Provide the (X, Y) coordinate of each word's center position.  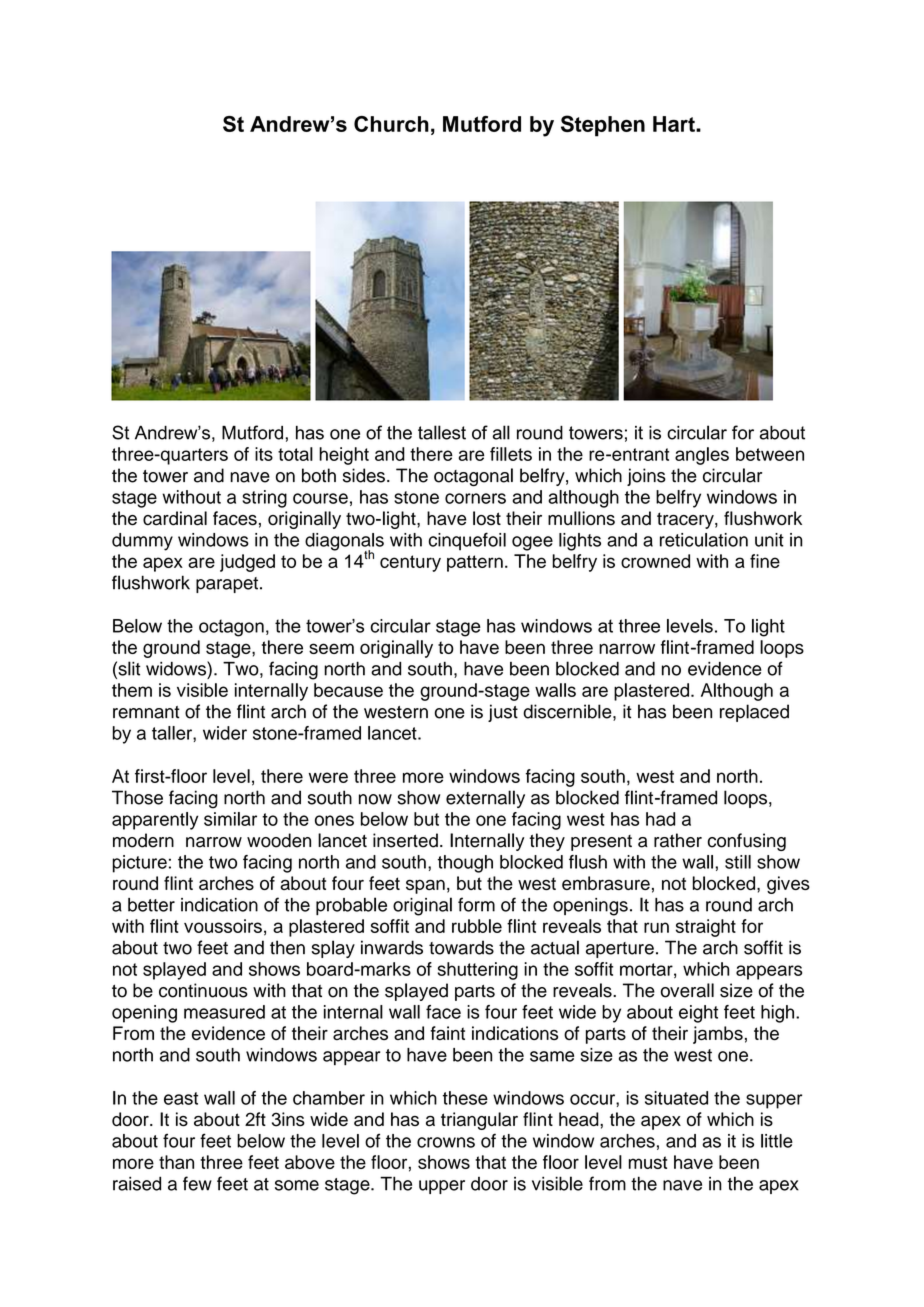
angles (702, 456)
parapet (227, 585)
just (503, 713)
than (176, 1162)
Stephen (603, 126)
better (151, 905)
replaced (754, 713)
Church (391, 124)
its (264, 454)
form (476, 904)
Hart (675, 124)
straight (706, 928)
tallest (442, 432)
